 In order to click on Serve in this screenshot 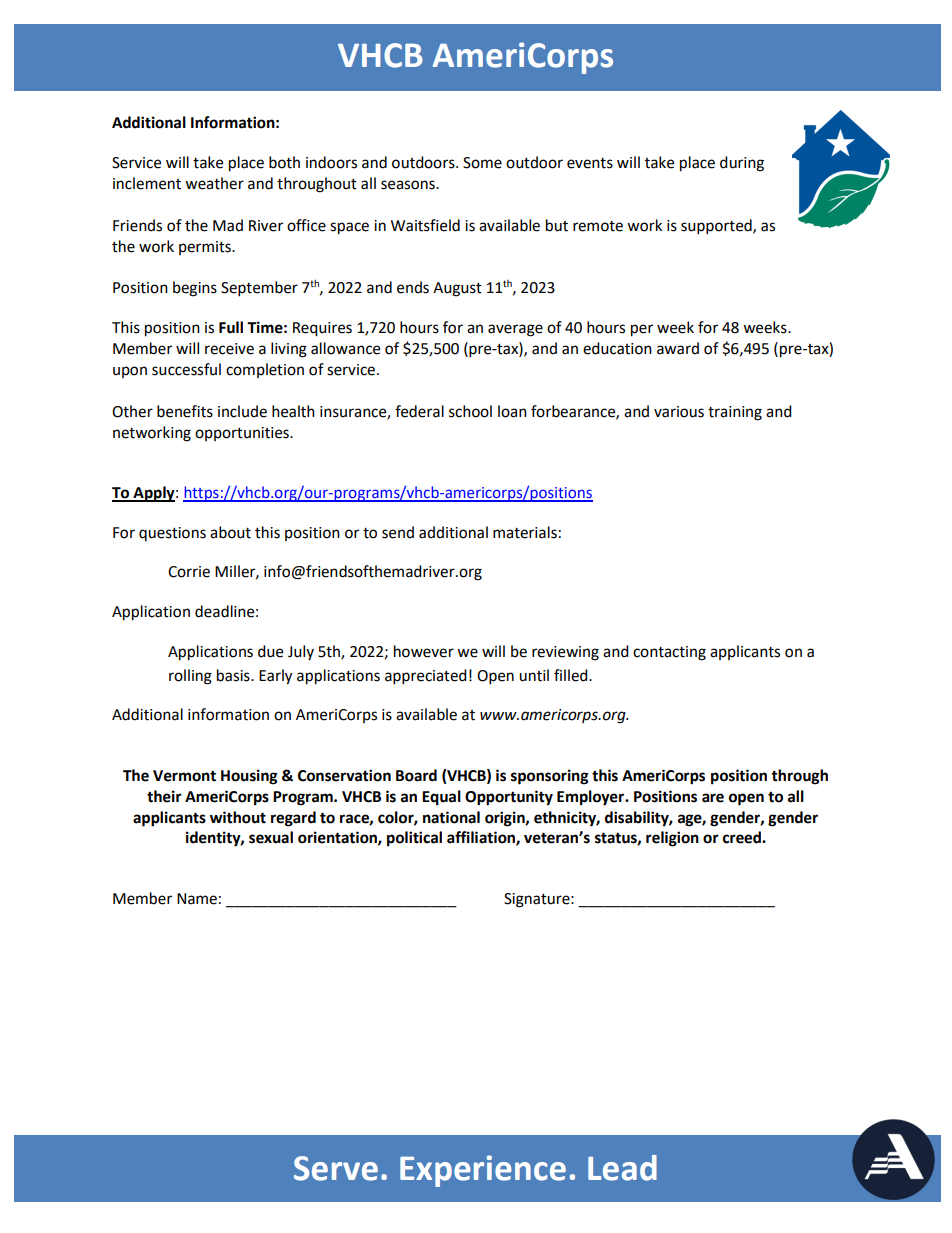, I will do `click(336, 1168)`.
